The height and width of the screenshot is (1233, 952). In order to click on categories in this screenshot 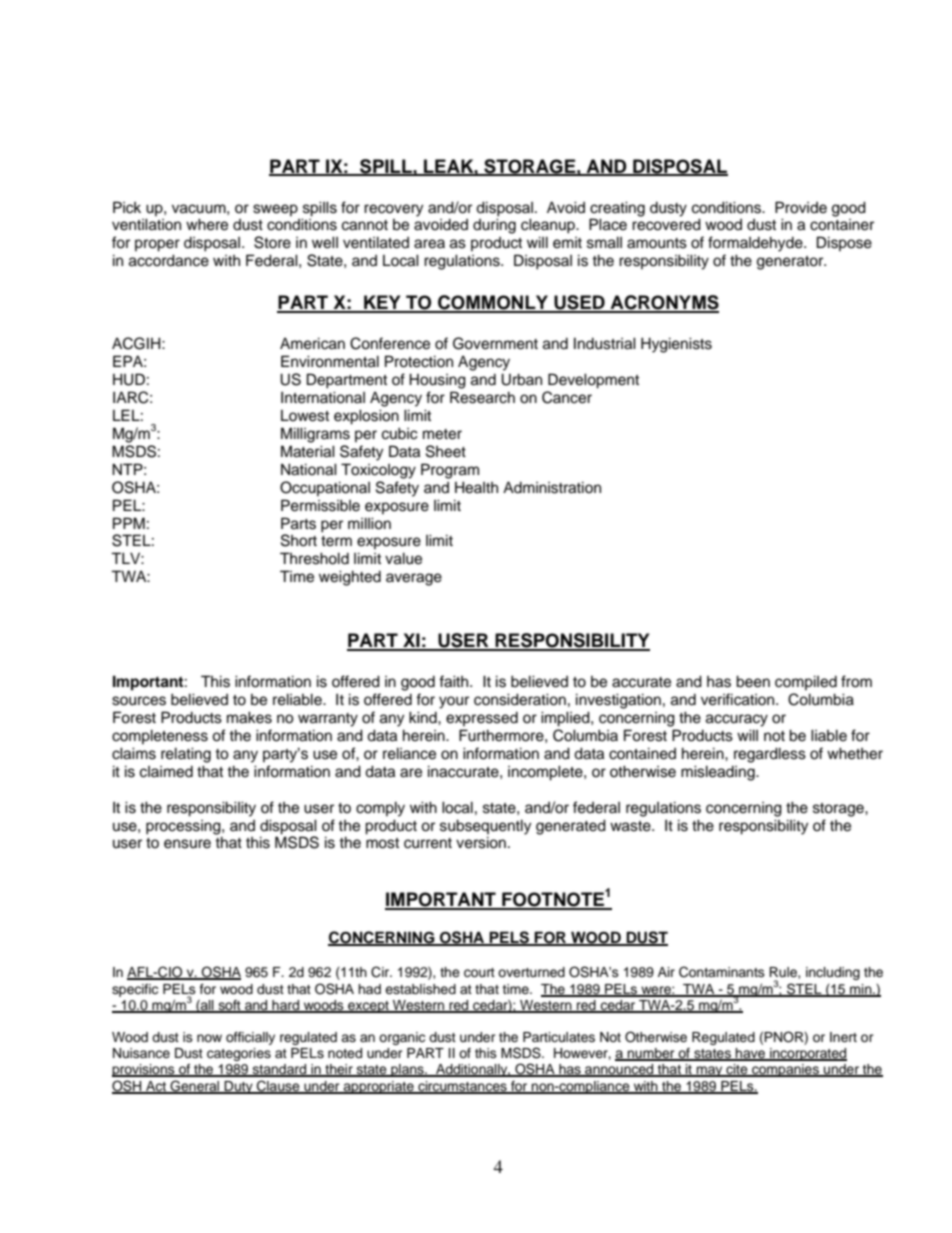, I will do `click(239, 1054)`.
